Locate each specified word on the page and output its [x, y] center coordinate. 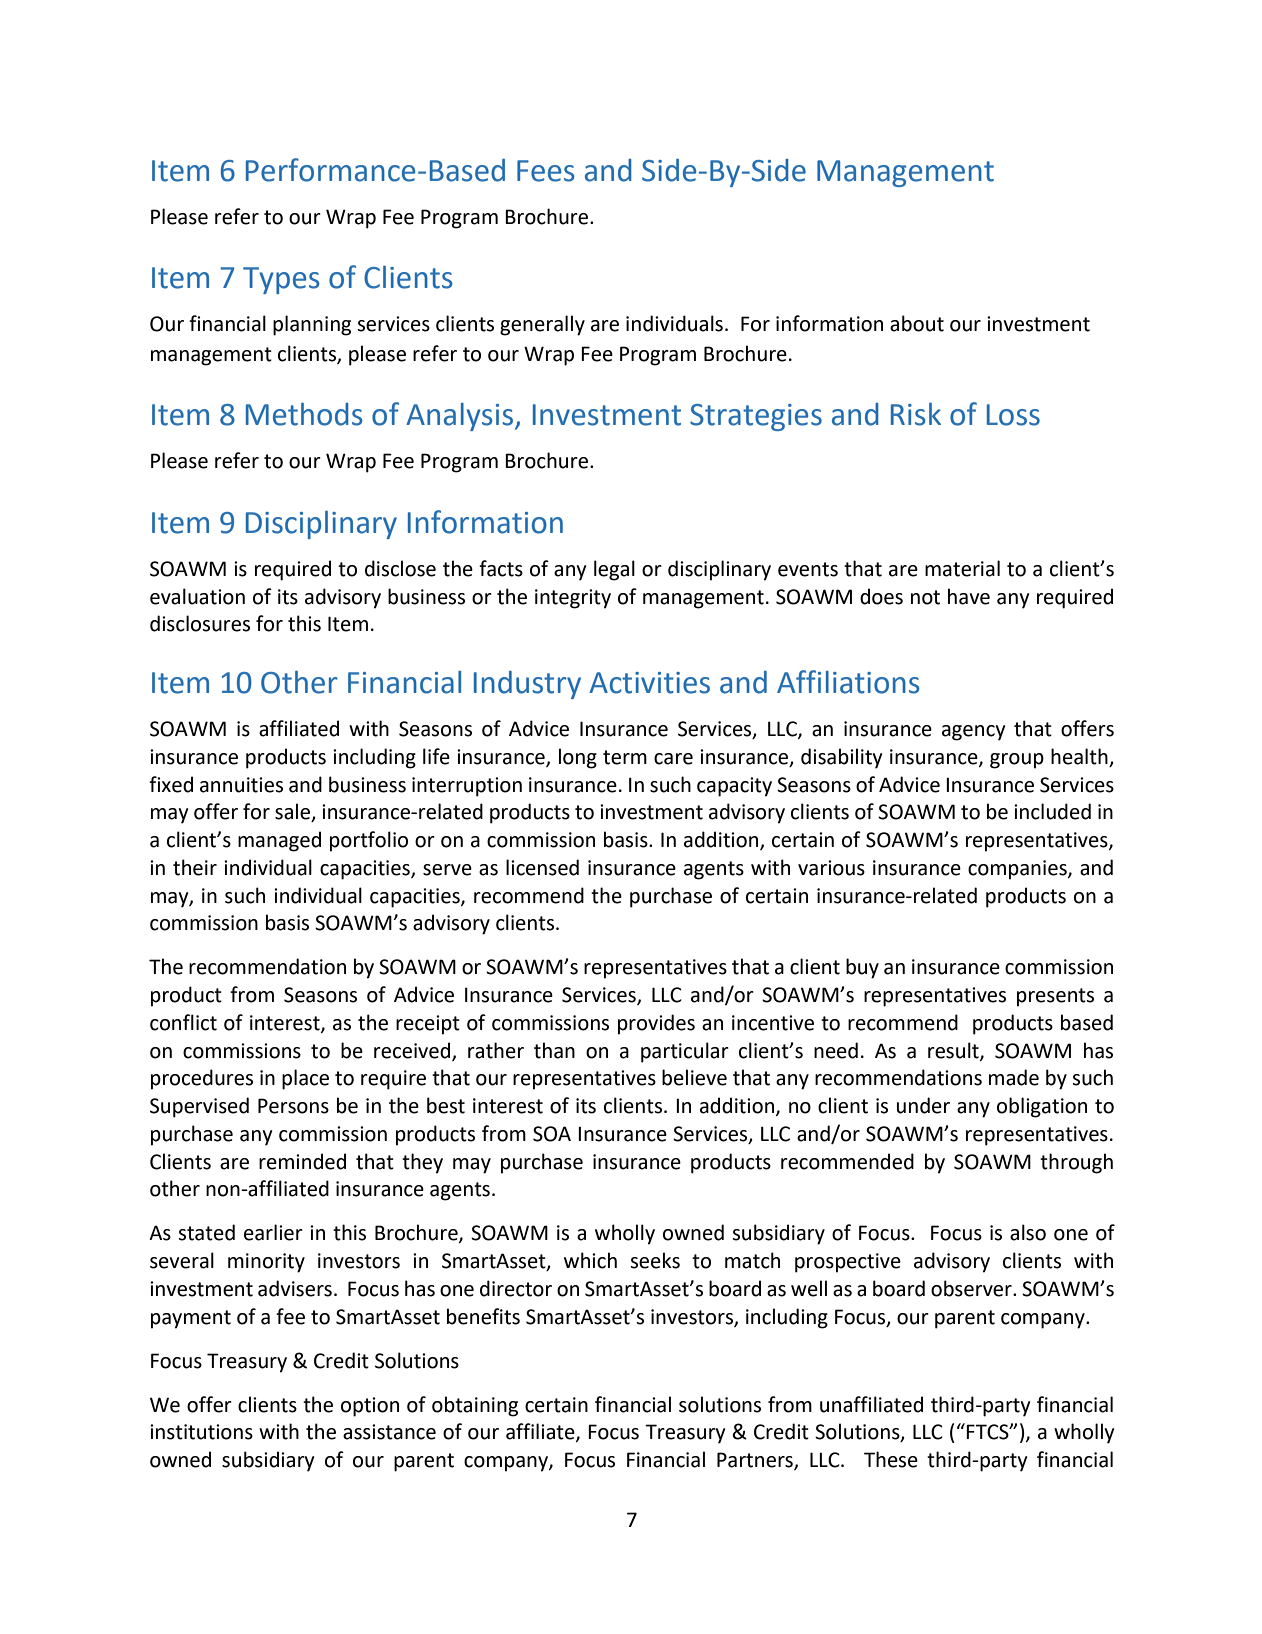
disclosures [200, 623]
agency [973, 733]
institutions [201, 1432]
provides [656, 1024]
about [917, 323]
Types [281, 280]
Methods [304, 414]
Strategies [756, 417]
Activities [649, 683]
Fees [545, 171]
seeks [655, 1260]
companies [1018, 870]
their [195, 867]
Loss [1013, 415]
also [1028, 1232]
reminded [302, 1161]
